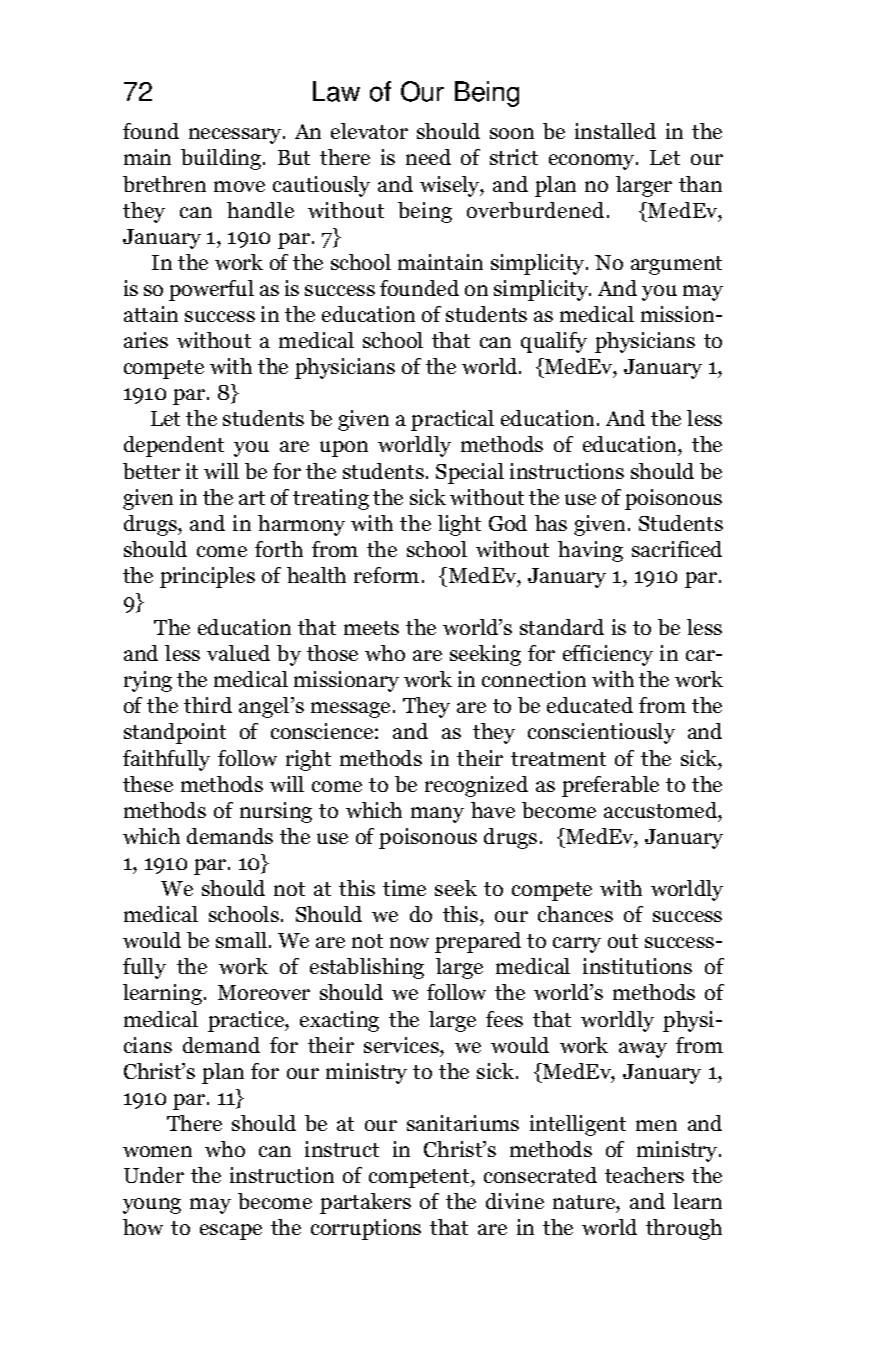  What do you see at coordinates (174, 446) in the screenshot?
I see `dependent` at bounding box center [174, 446].
